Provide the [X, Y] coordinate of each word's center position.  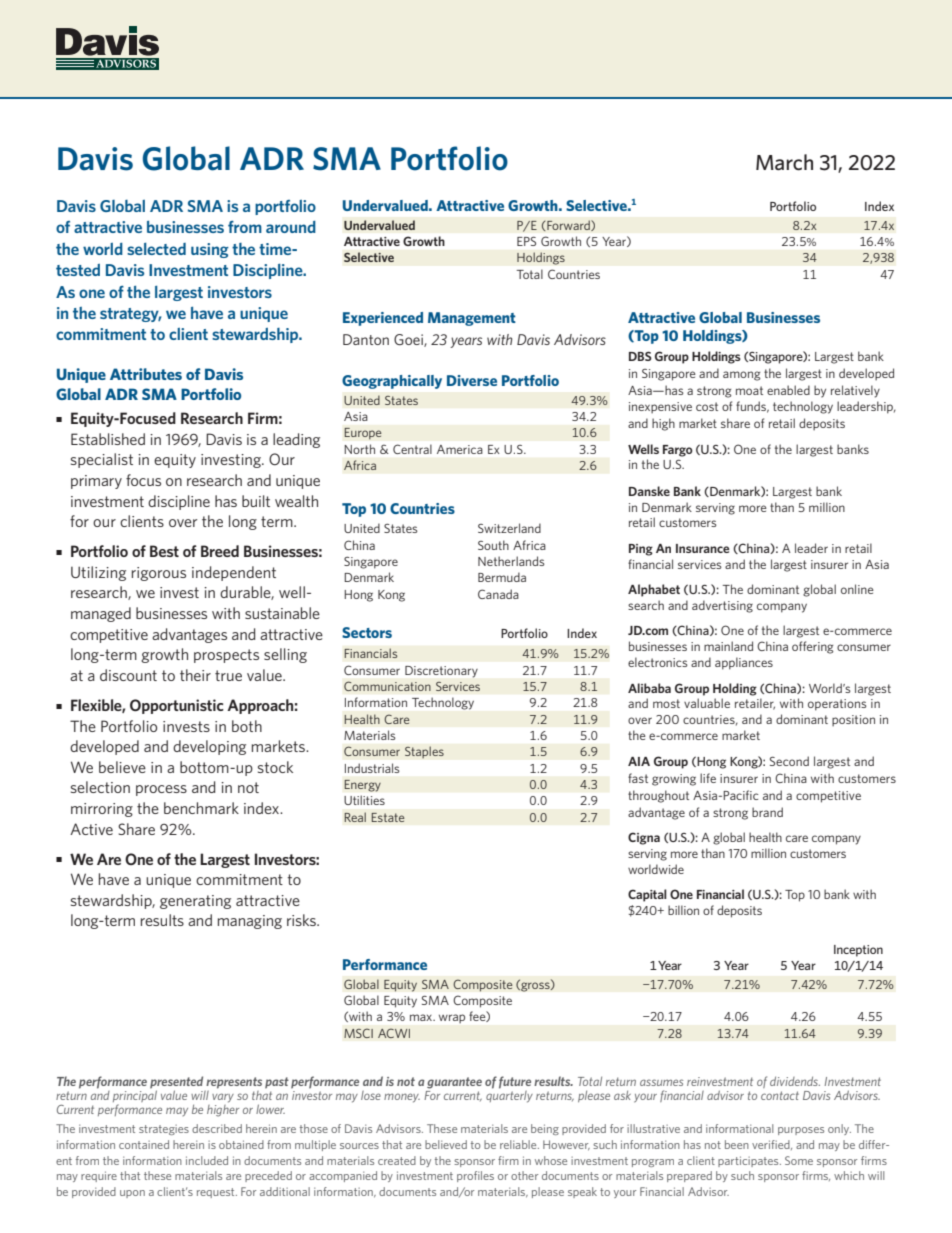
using [210, 250]
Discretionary [441, 672]
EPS [526, 241]
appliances [744, 663]
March [784, 162]
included [207, 1160]
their [195, 675]
